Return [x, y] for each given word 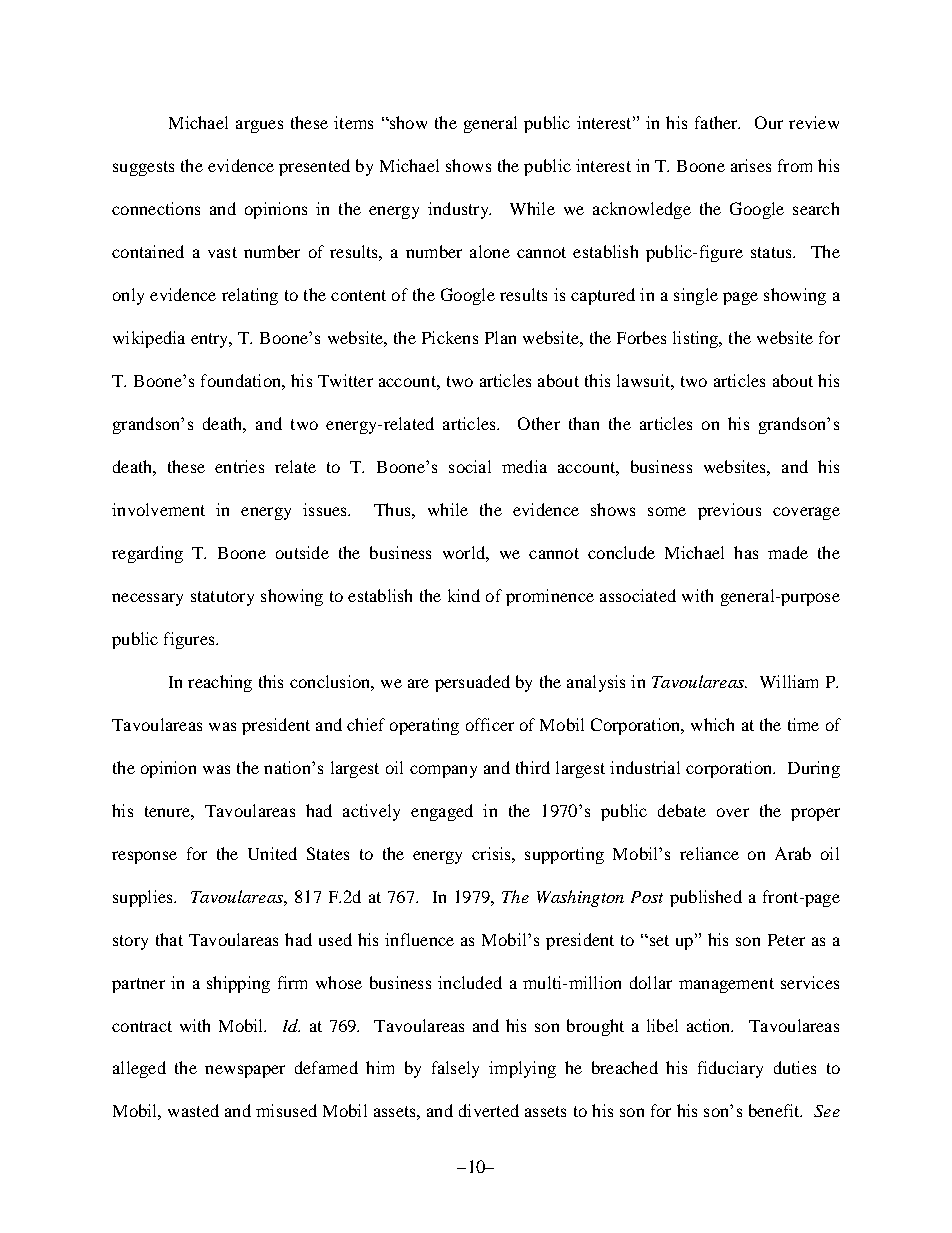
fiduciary [730, 1069]
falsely [455, 1069]
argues [259, 126]
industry [459, 210]
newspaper [245, 1071]
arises [751, 165]
